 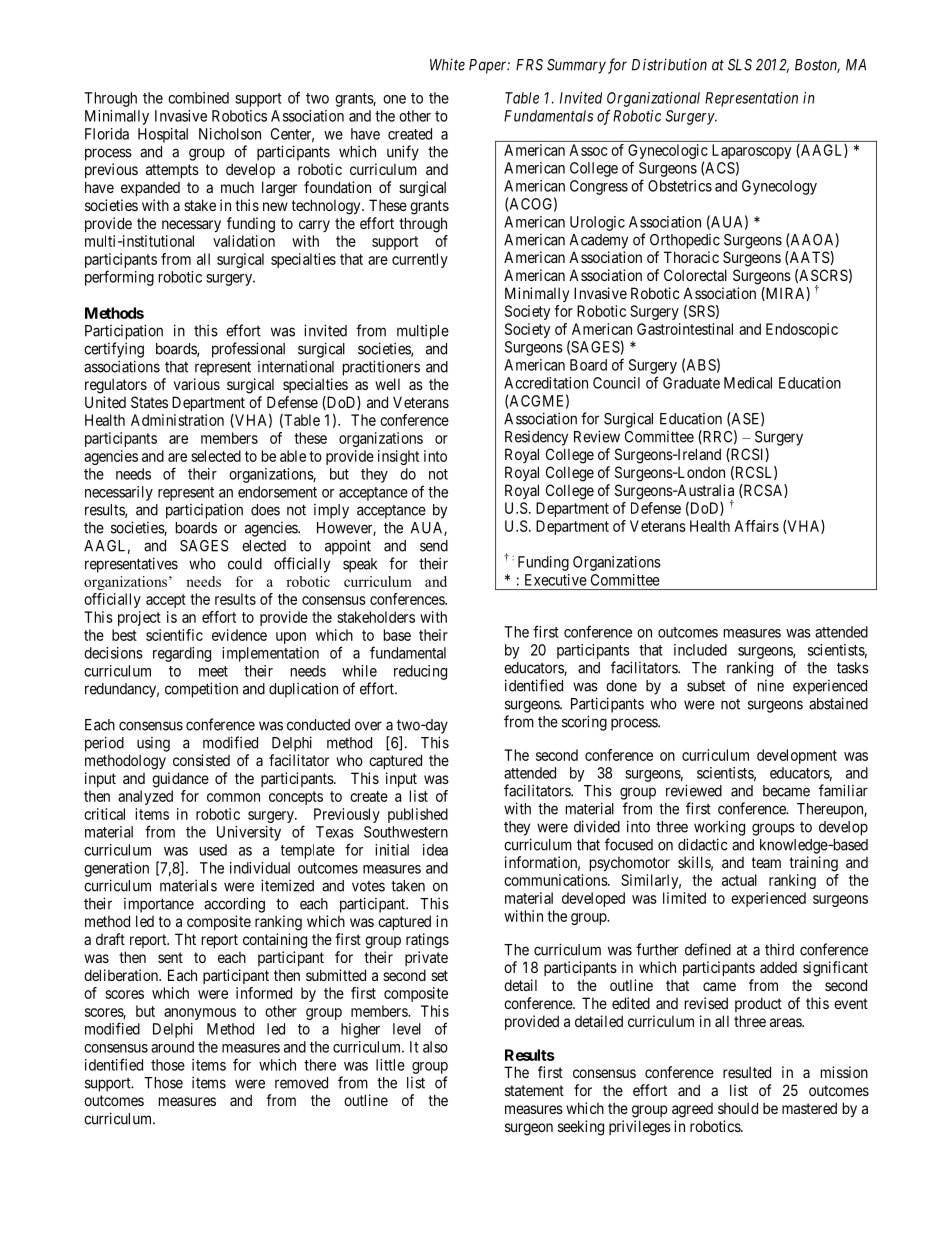 What do you see at coordinates (534, 1090) in the screenshot?
I see `statement` at bounding box center [534, 1090].
